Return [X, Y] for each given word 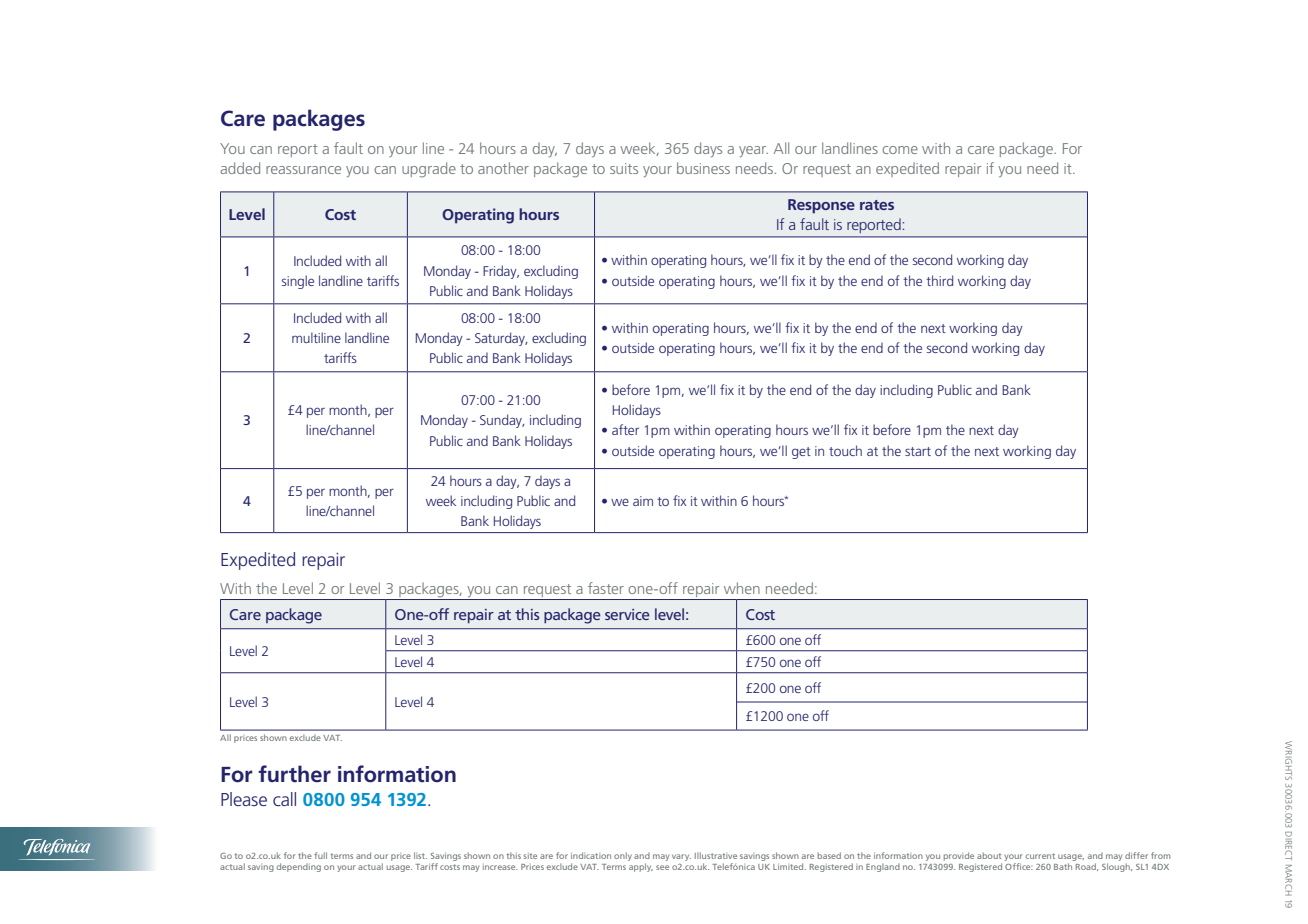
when [742, 588]
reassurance [303, 170]
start [918, 451]
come [900, 150]
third [939, 280]
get [801, 453]
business [703, 168]
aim [643, 501]
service [627, 614]
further [294, 774]
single [298, 282]
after [625, 429]
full [320, 855]
